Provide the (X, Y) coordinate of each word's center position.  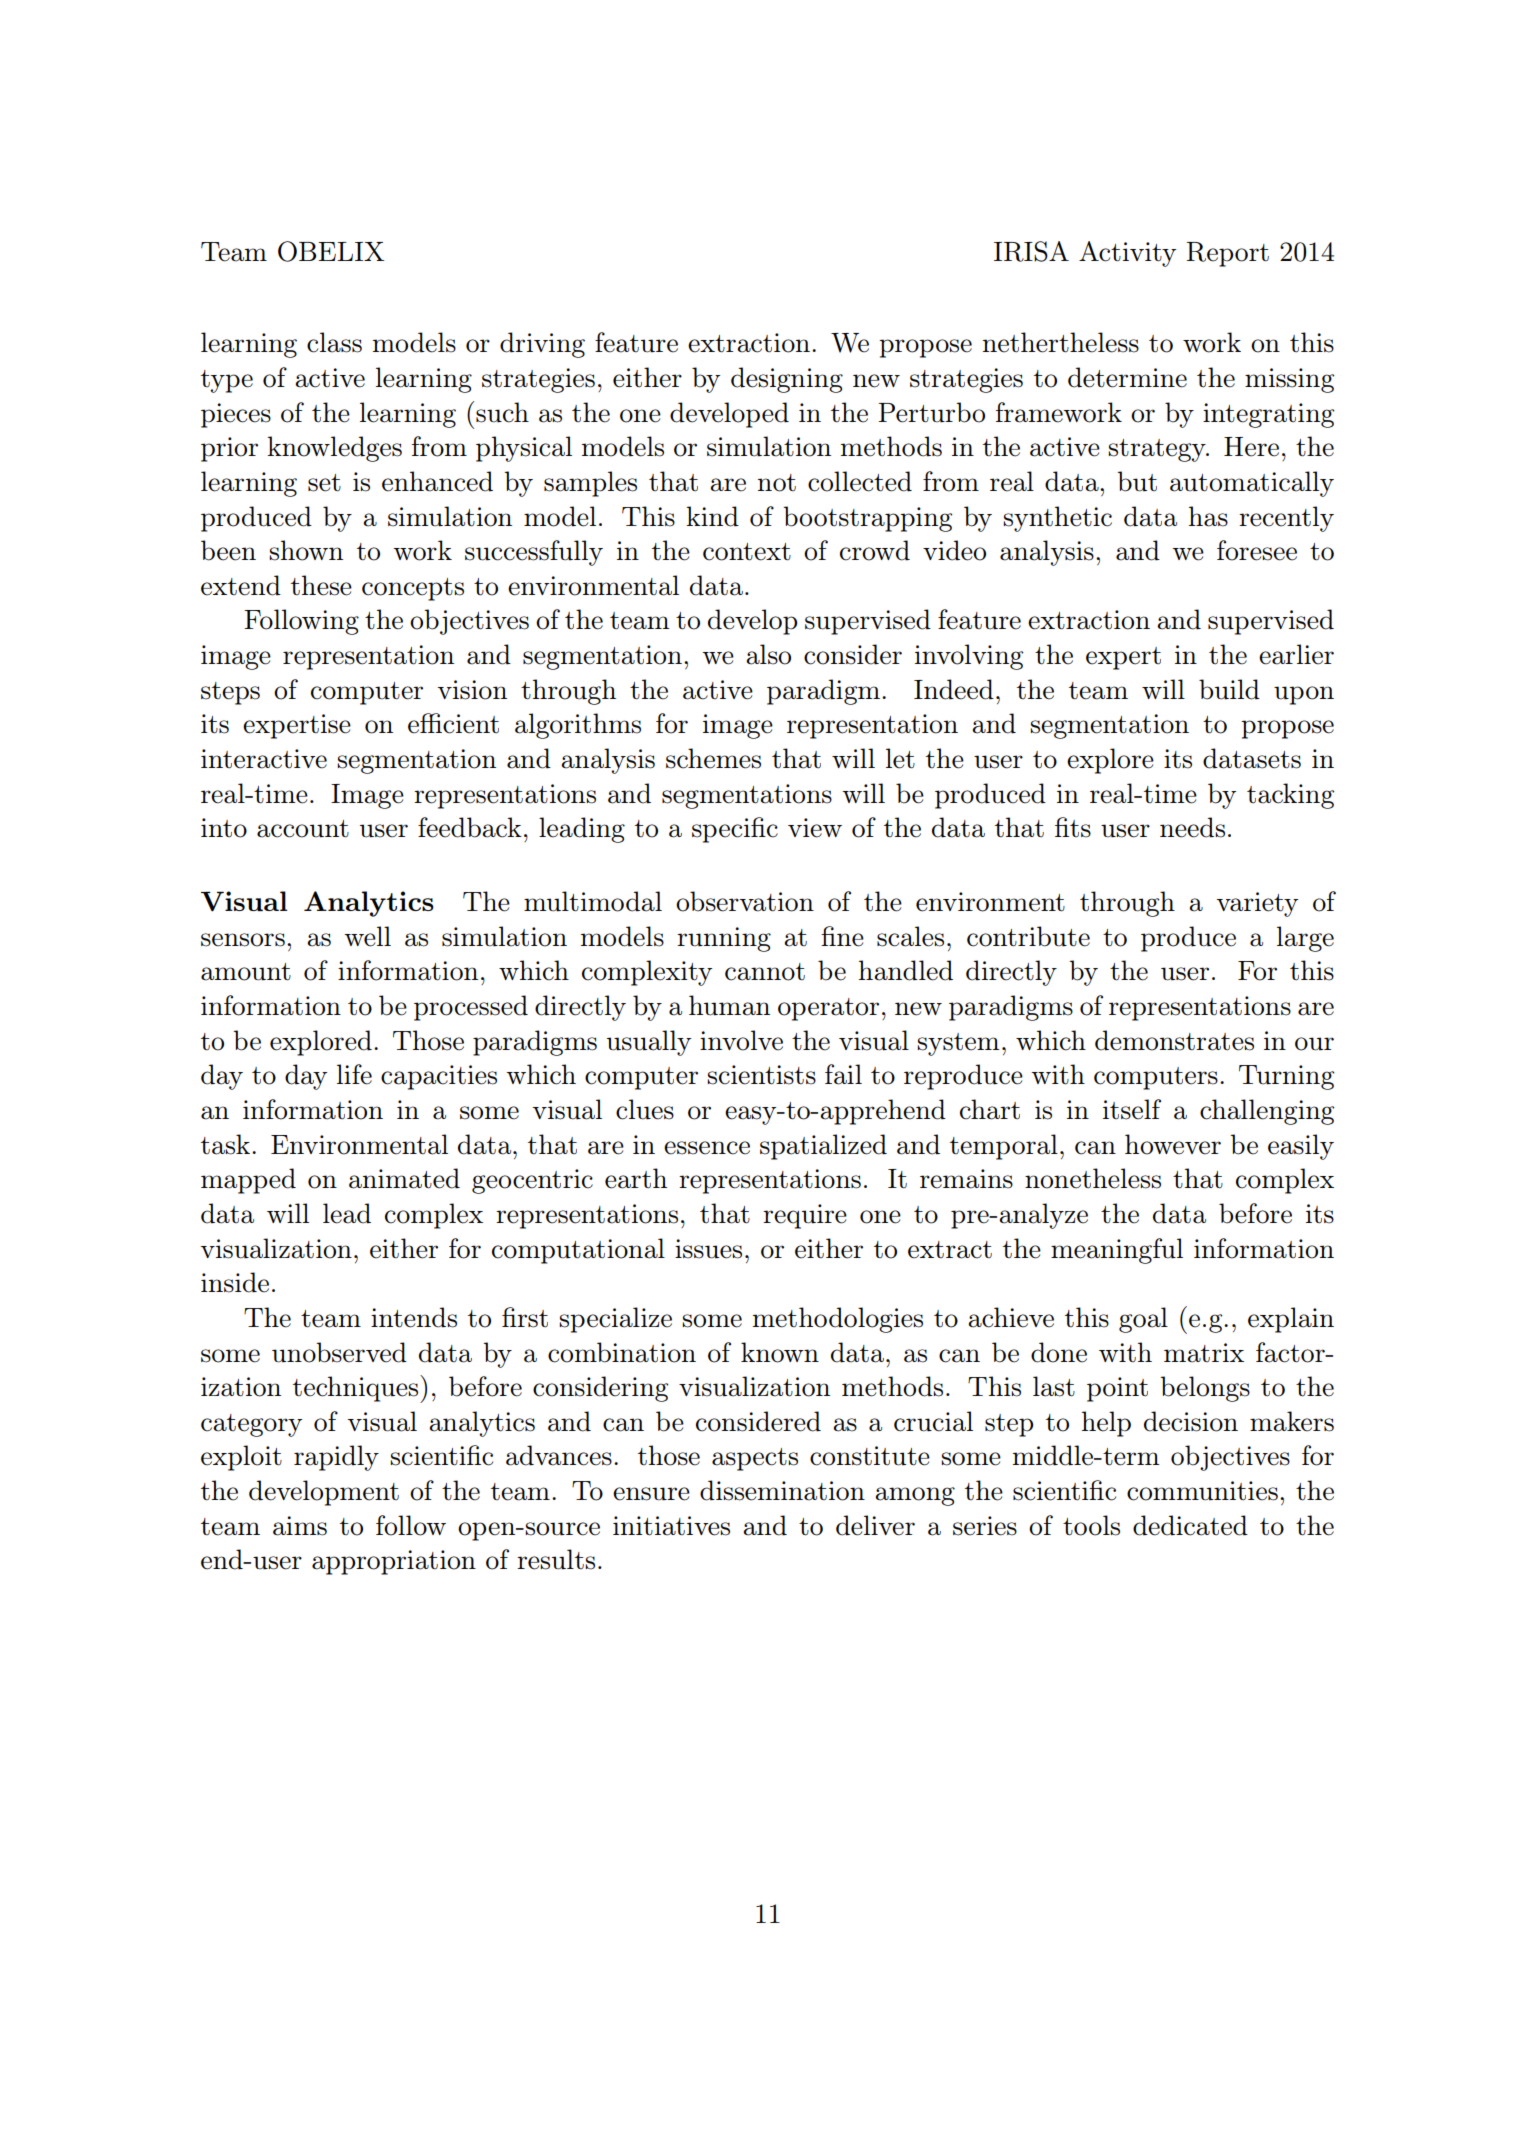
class (334, 342)
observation (745, 901)
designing (787, 380)
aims (300, 1526)
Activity (1127, 254)
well (367, 936)
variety (1257, 904)
